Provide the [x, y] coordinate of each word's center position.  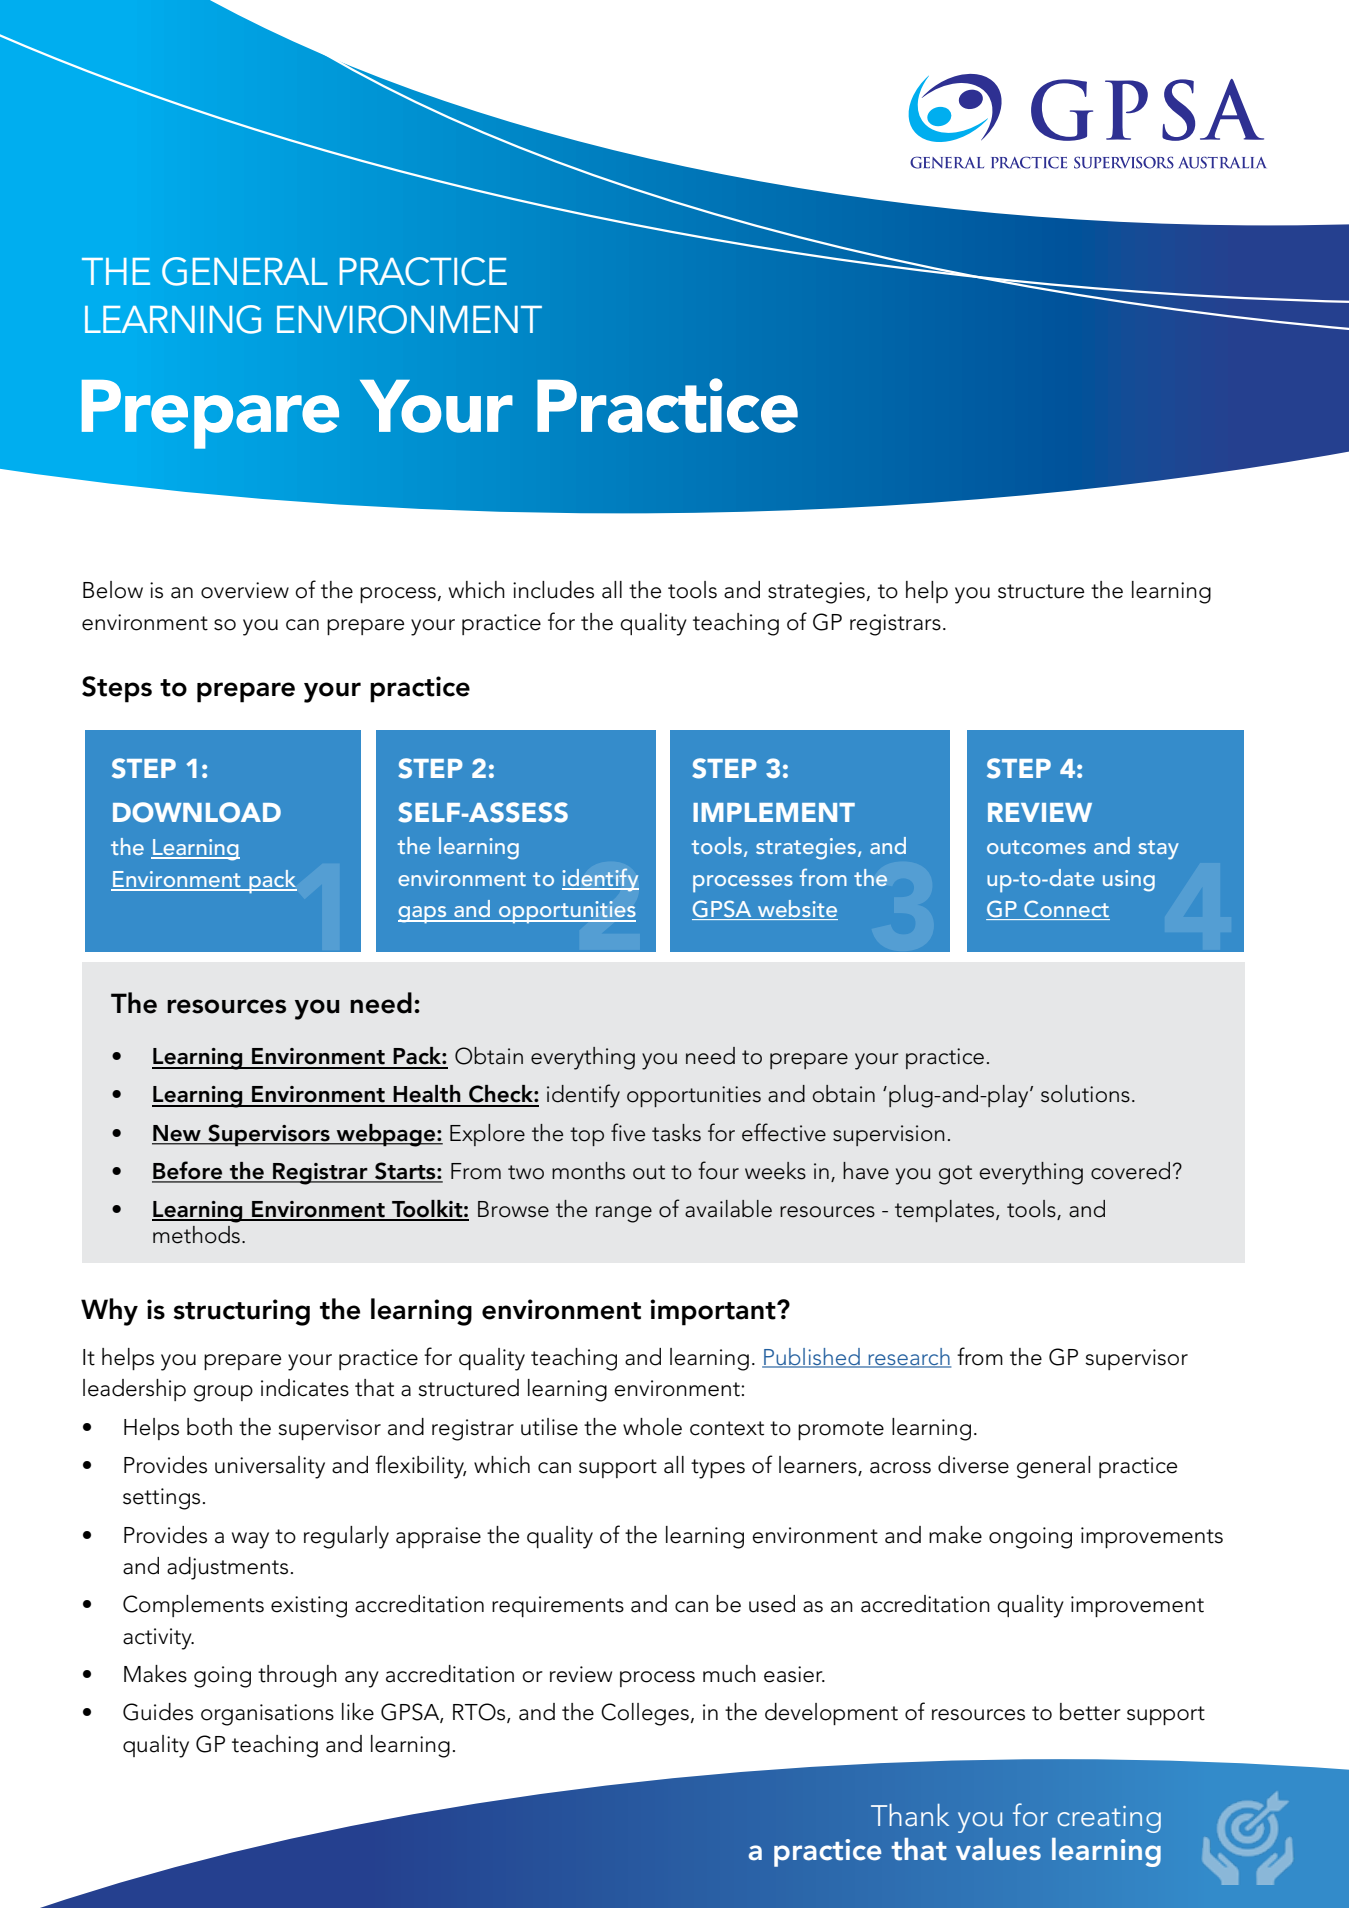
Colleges [645, 1714]
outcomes [1036, 847]
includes [553, 590]
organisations [267, 1715]
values [998, 1849]
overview [245, 590]
